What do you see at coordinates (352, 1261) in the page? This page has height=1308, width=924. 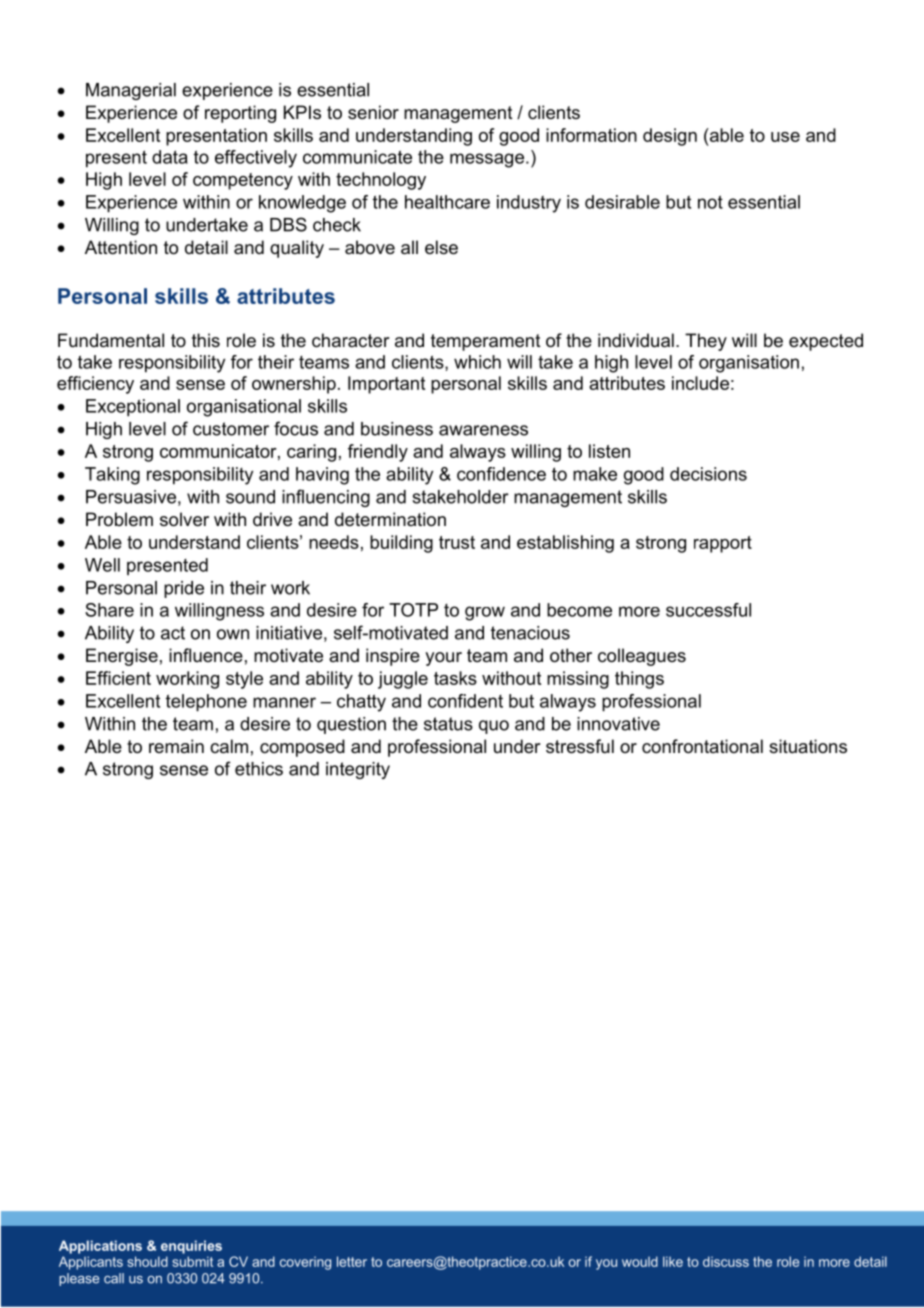 I see `letter` at bounding box center [352, 1261].
